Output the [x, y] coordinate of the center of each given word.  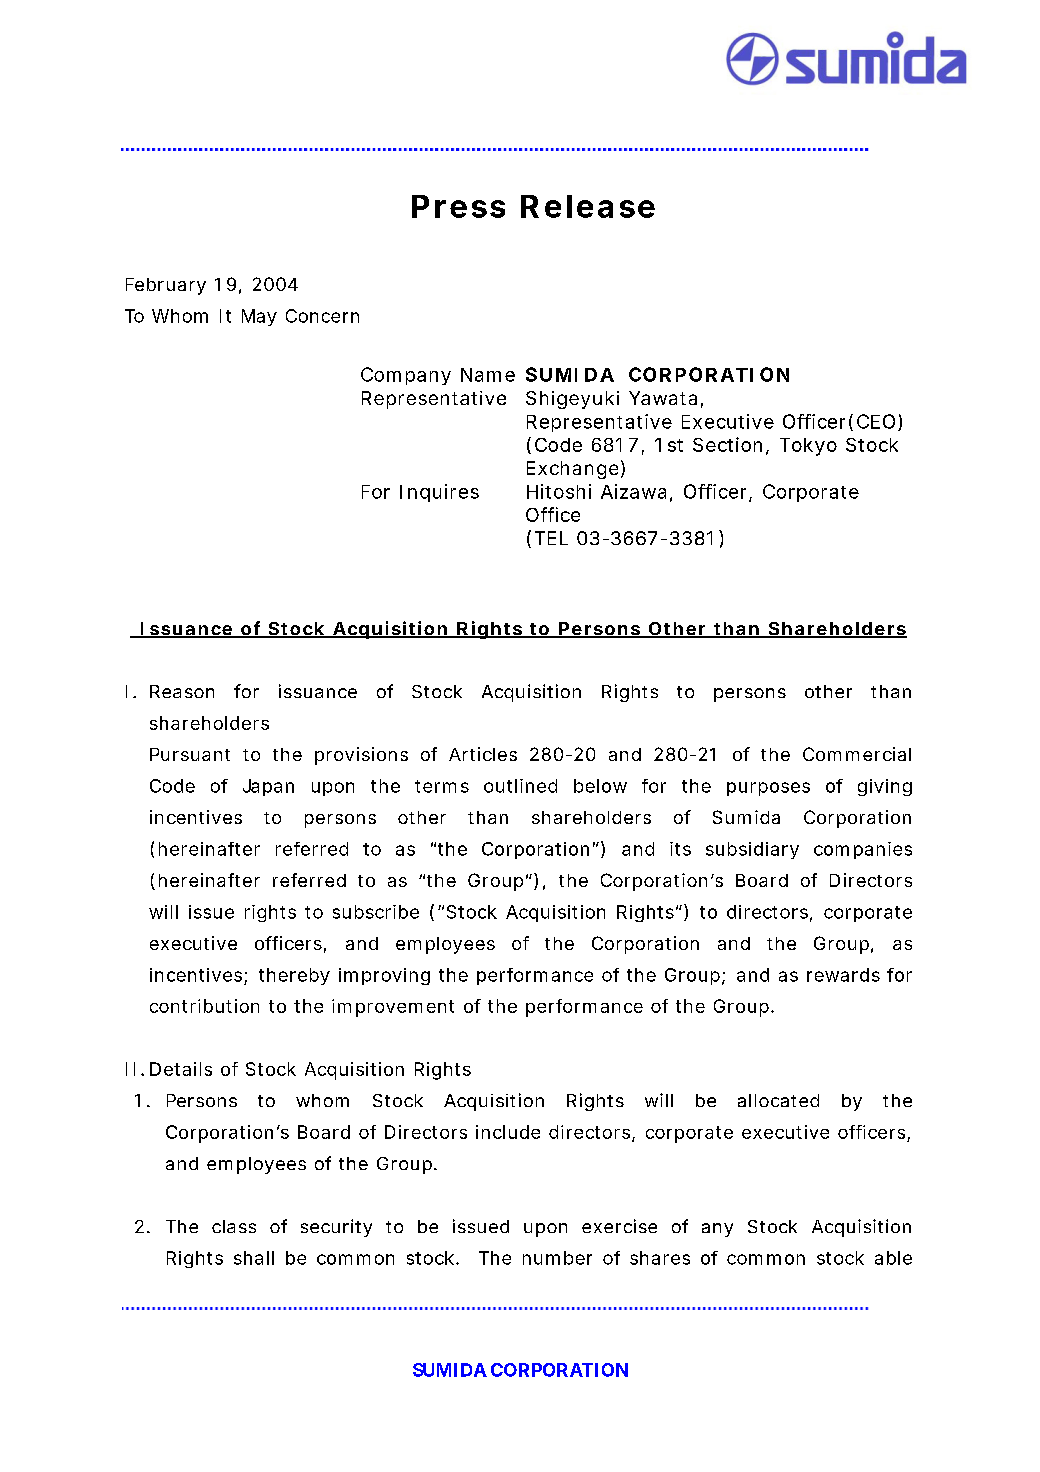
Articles [483, 754]
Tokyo [808, 447]
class [234, 1226]
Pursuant [190, 754]
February [166, 286]
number [557, 1258]
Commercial [857, 754]
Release [588, 206]
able [893, 1258]
